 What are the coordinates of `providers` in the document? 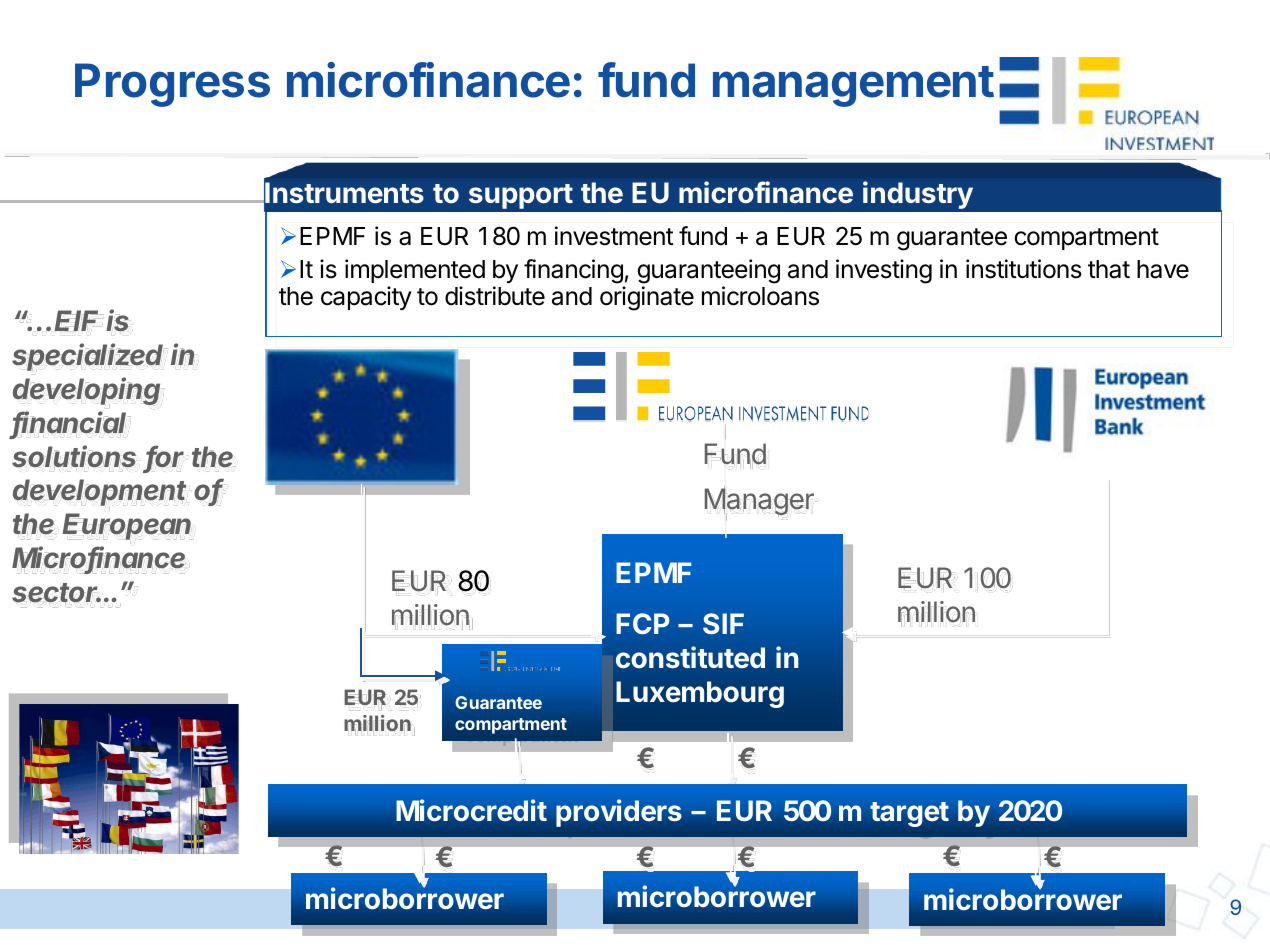 It's located at (619, 813).
